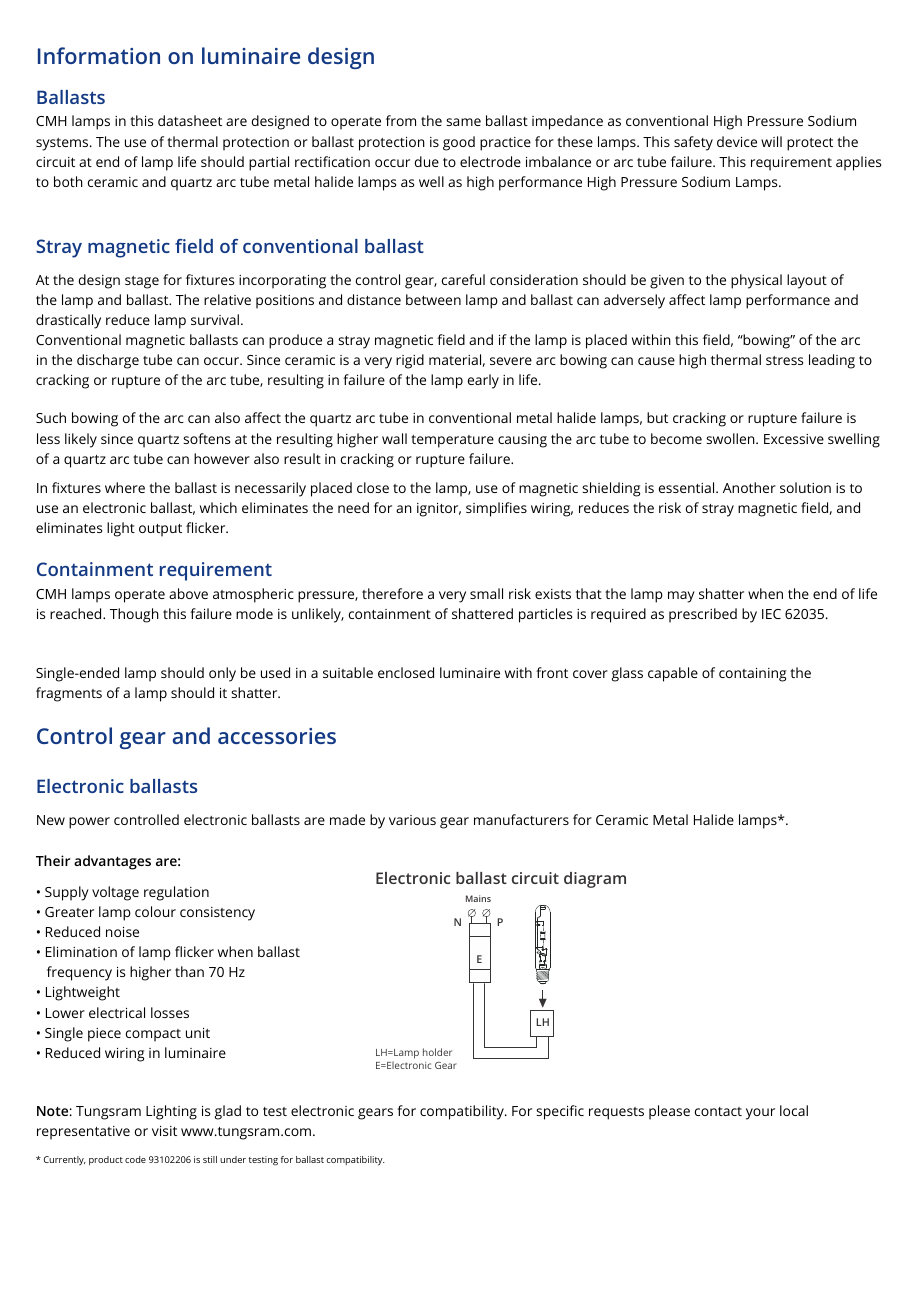 The width and height of the screenshot is (924, 1308). Describe the element at coordinates (463, 122) in the screenshot. I see `same` at that location.
